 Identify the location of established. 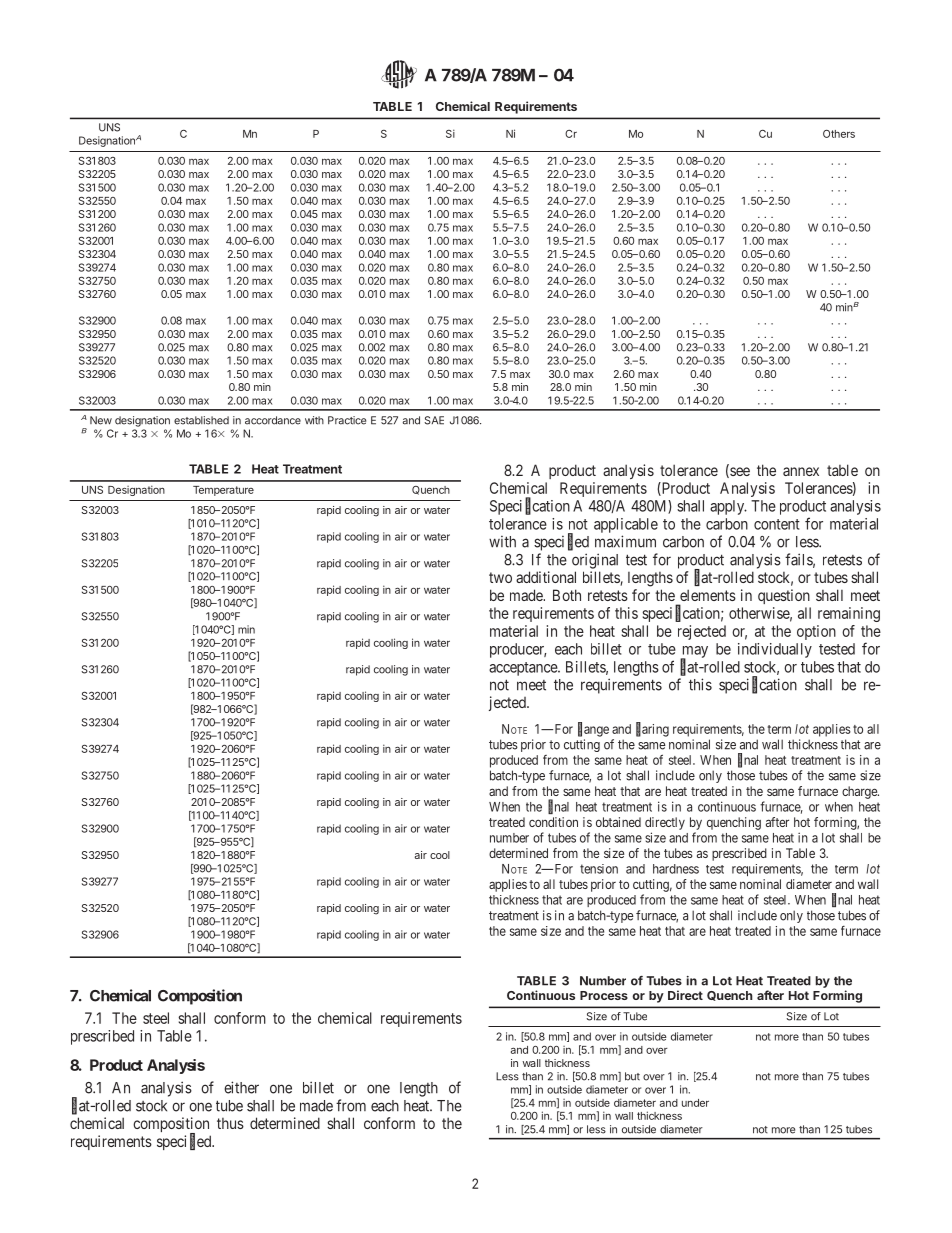
(201, 420).
